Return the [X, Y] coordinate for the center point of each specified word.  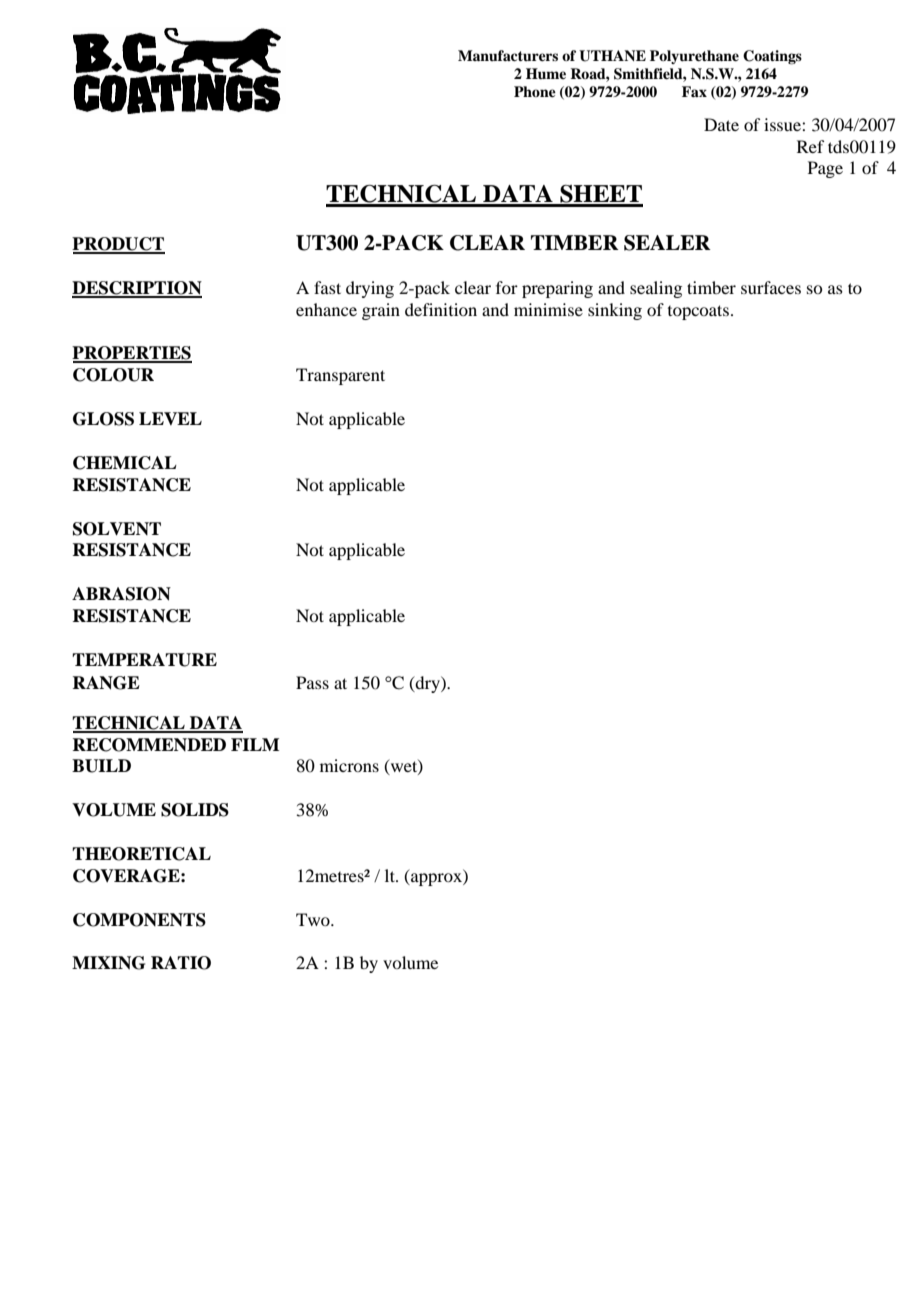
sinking [615, 311]
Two [314, 919]
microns [349, 765]
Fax [694, 91]
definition [441, 309]
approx [436, 879]
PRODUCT [118, 245]
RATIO [181, 963]
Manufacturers [508, 55]
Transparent [340, 376]
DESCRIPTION [137, 289]
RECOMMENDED [149, 745]
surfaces [771, 287]
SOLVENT [117, 529]
